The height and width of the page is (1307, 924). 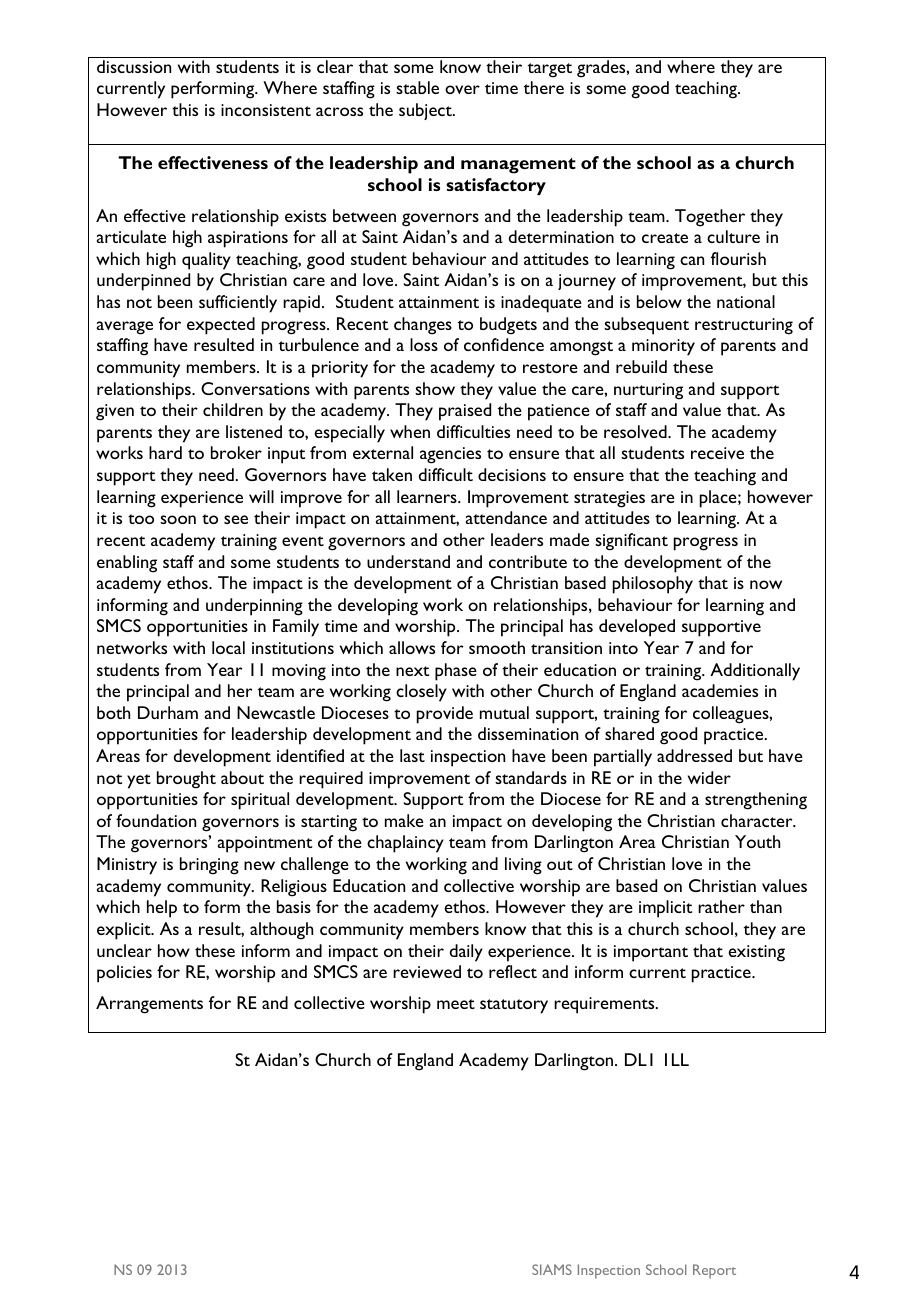 What do you see at coordinates (710, 218) in the page?
I see `Together` at bounding box center [710, 218].
